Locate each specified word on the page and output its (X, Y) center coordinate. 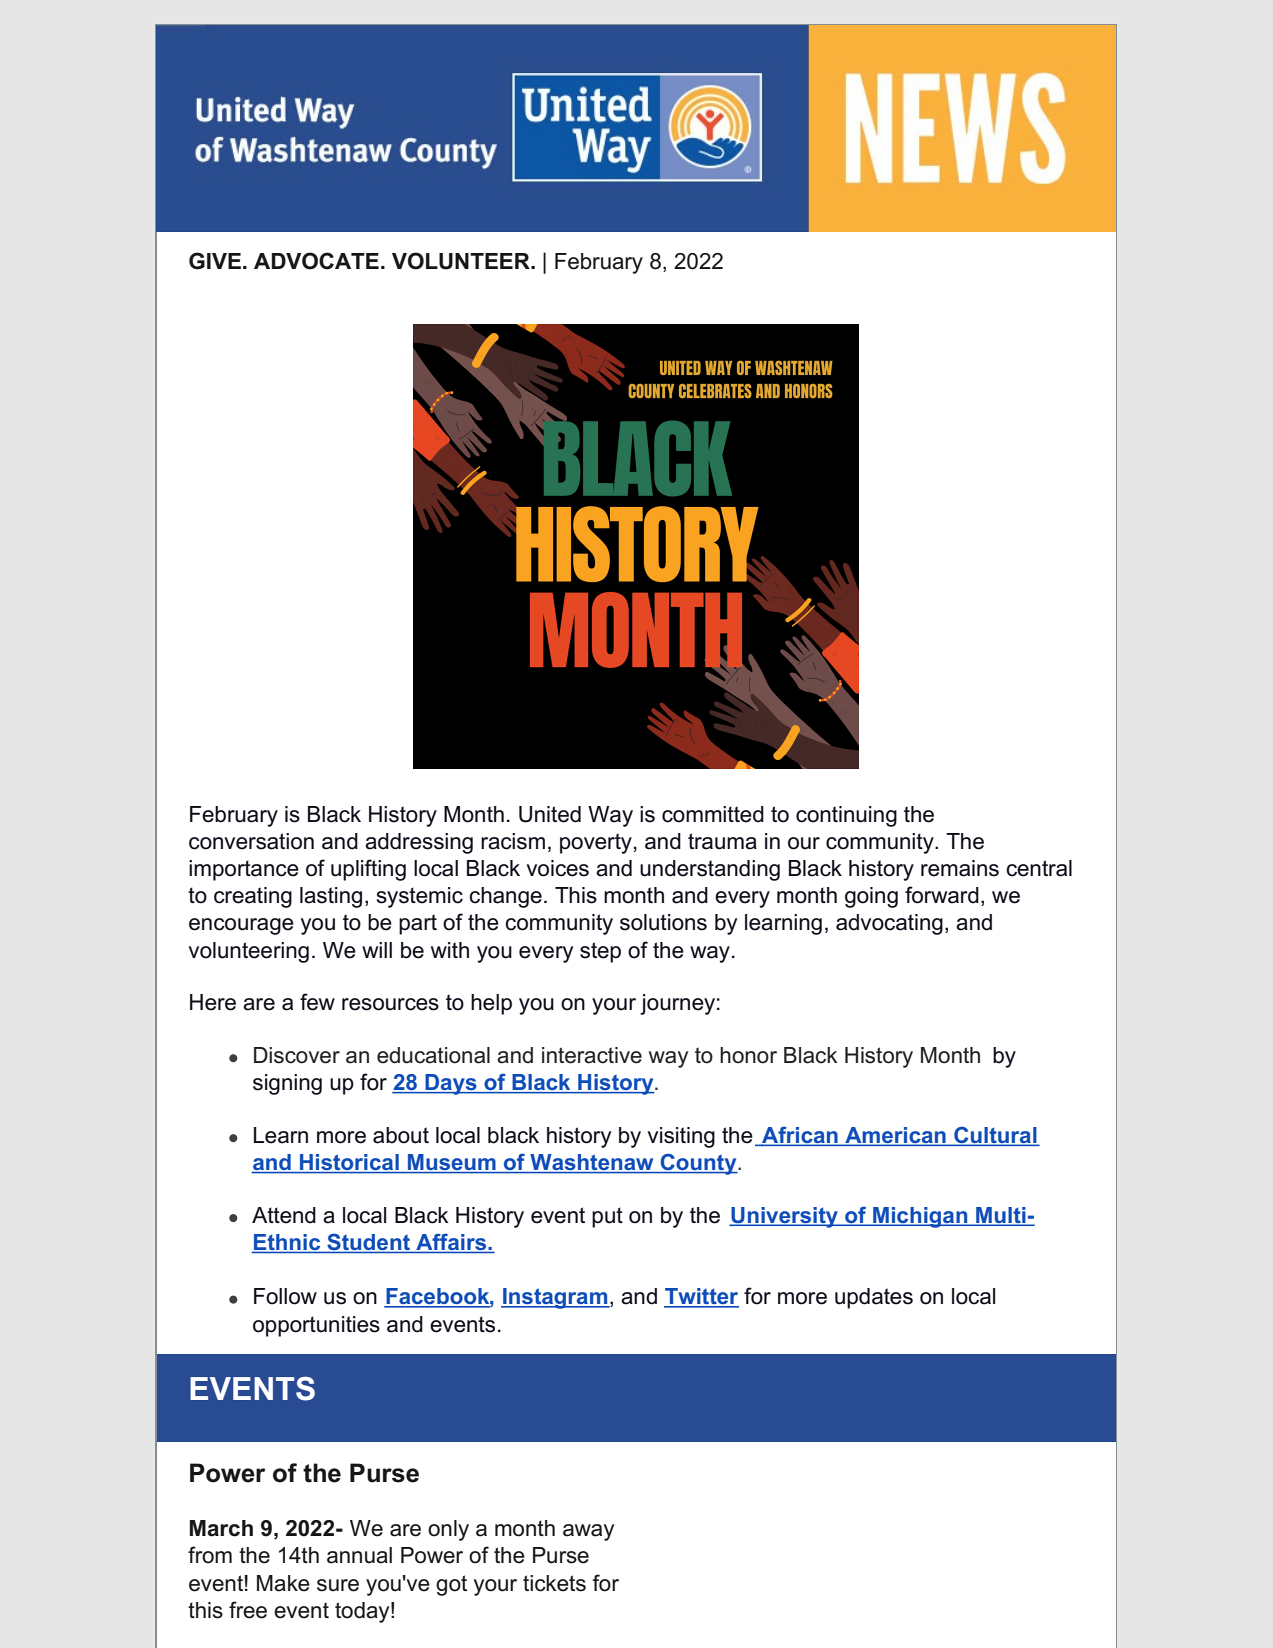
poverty (596, 843)
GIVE (215, 261)
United (550, 814)
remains (960, 868)
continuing (846, 816)
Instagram (555, 1298)
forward (942, 895)
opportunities (316, 1326)
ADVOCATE (316, 261)
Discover (297, 1055)
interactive (592, 1055)
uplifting (368, 870)
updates (874, 1298)
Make (283, 1583)
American (895, 1136)
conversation (251, 841)
